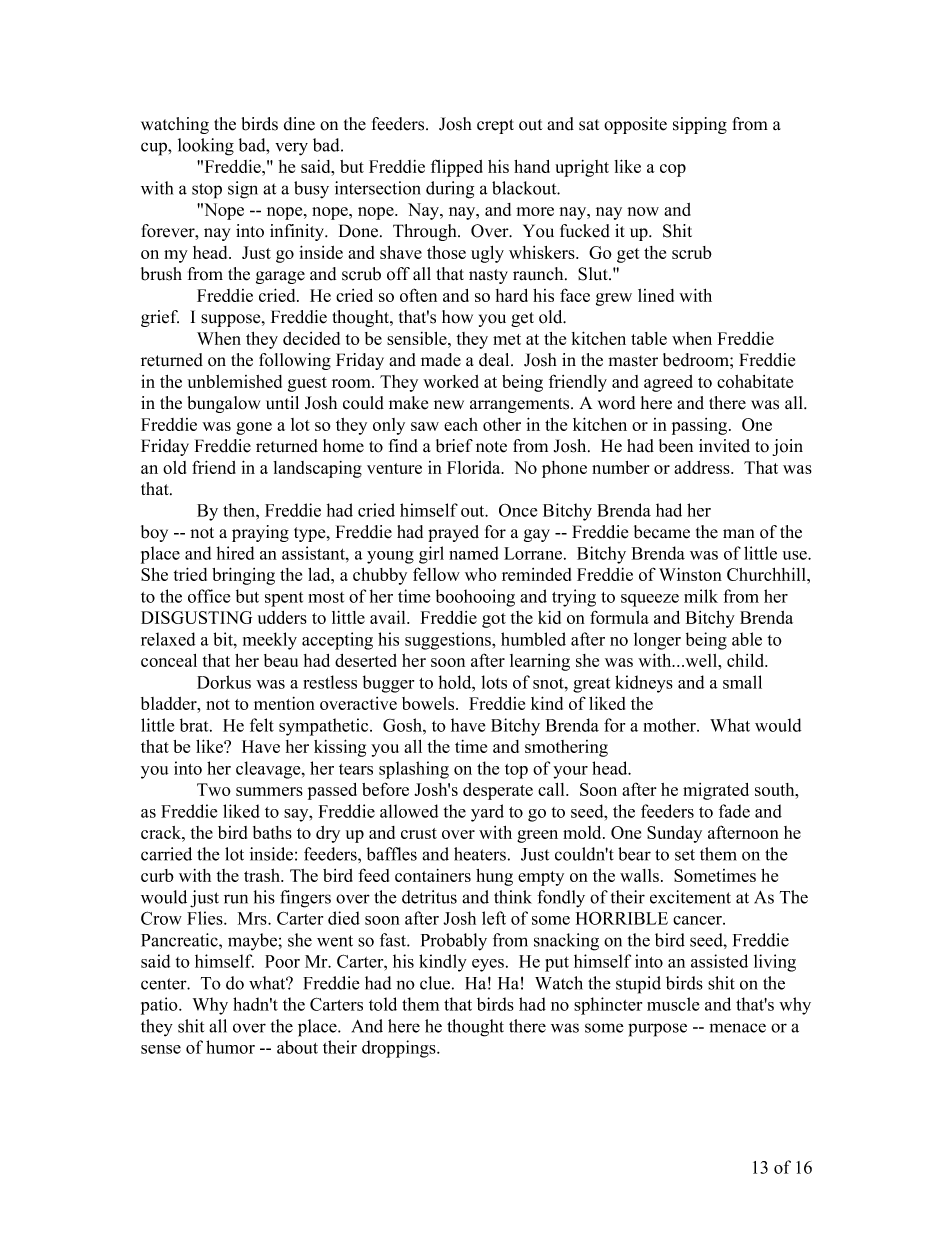 The width and height of the screenshot is (952, 1233). I want to click on flipped, so click(457, 168).
